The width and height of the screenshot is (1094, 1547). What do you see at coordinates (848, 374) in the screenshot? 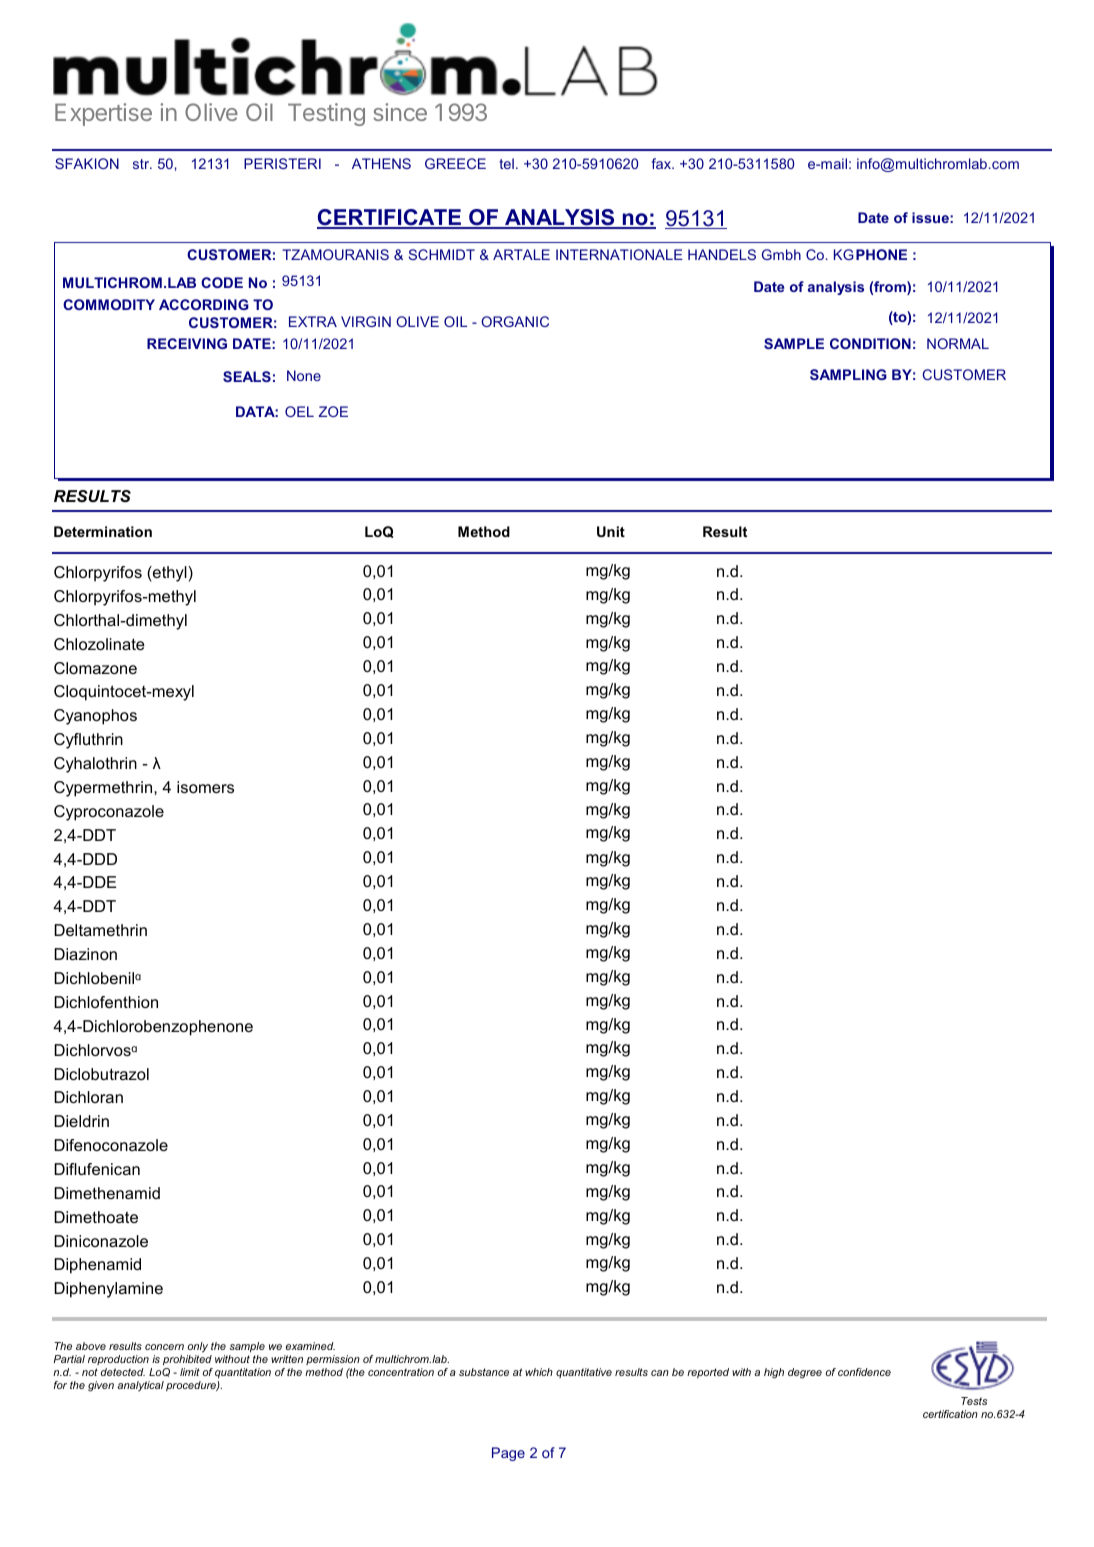
I see `SAMPLING` at bounding box center [848, 374].
